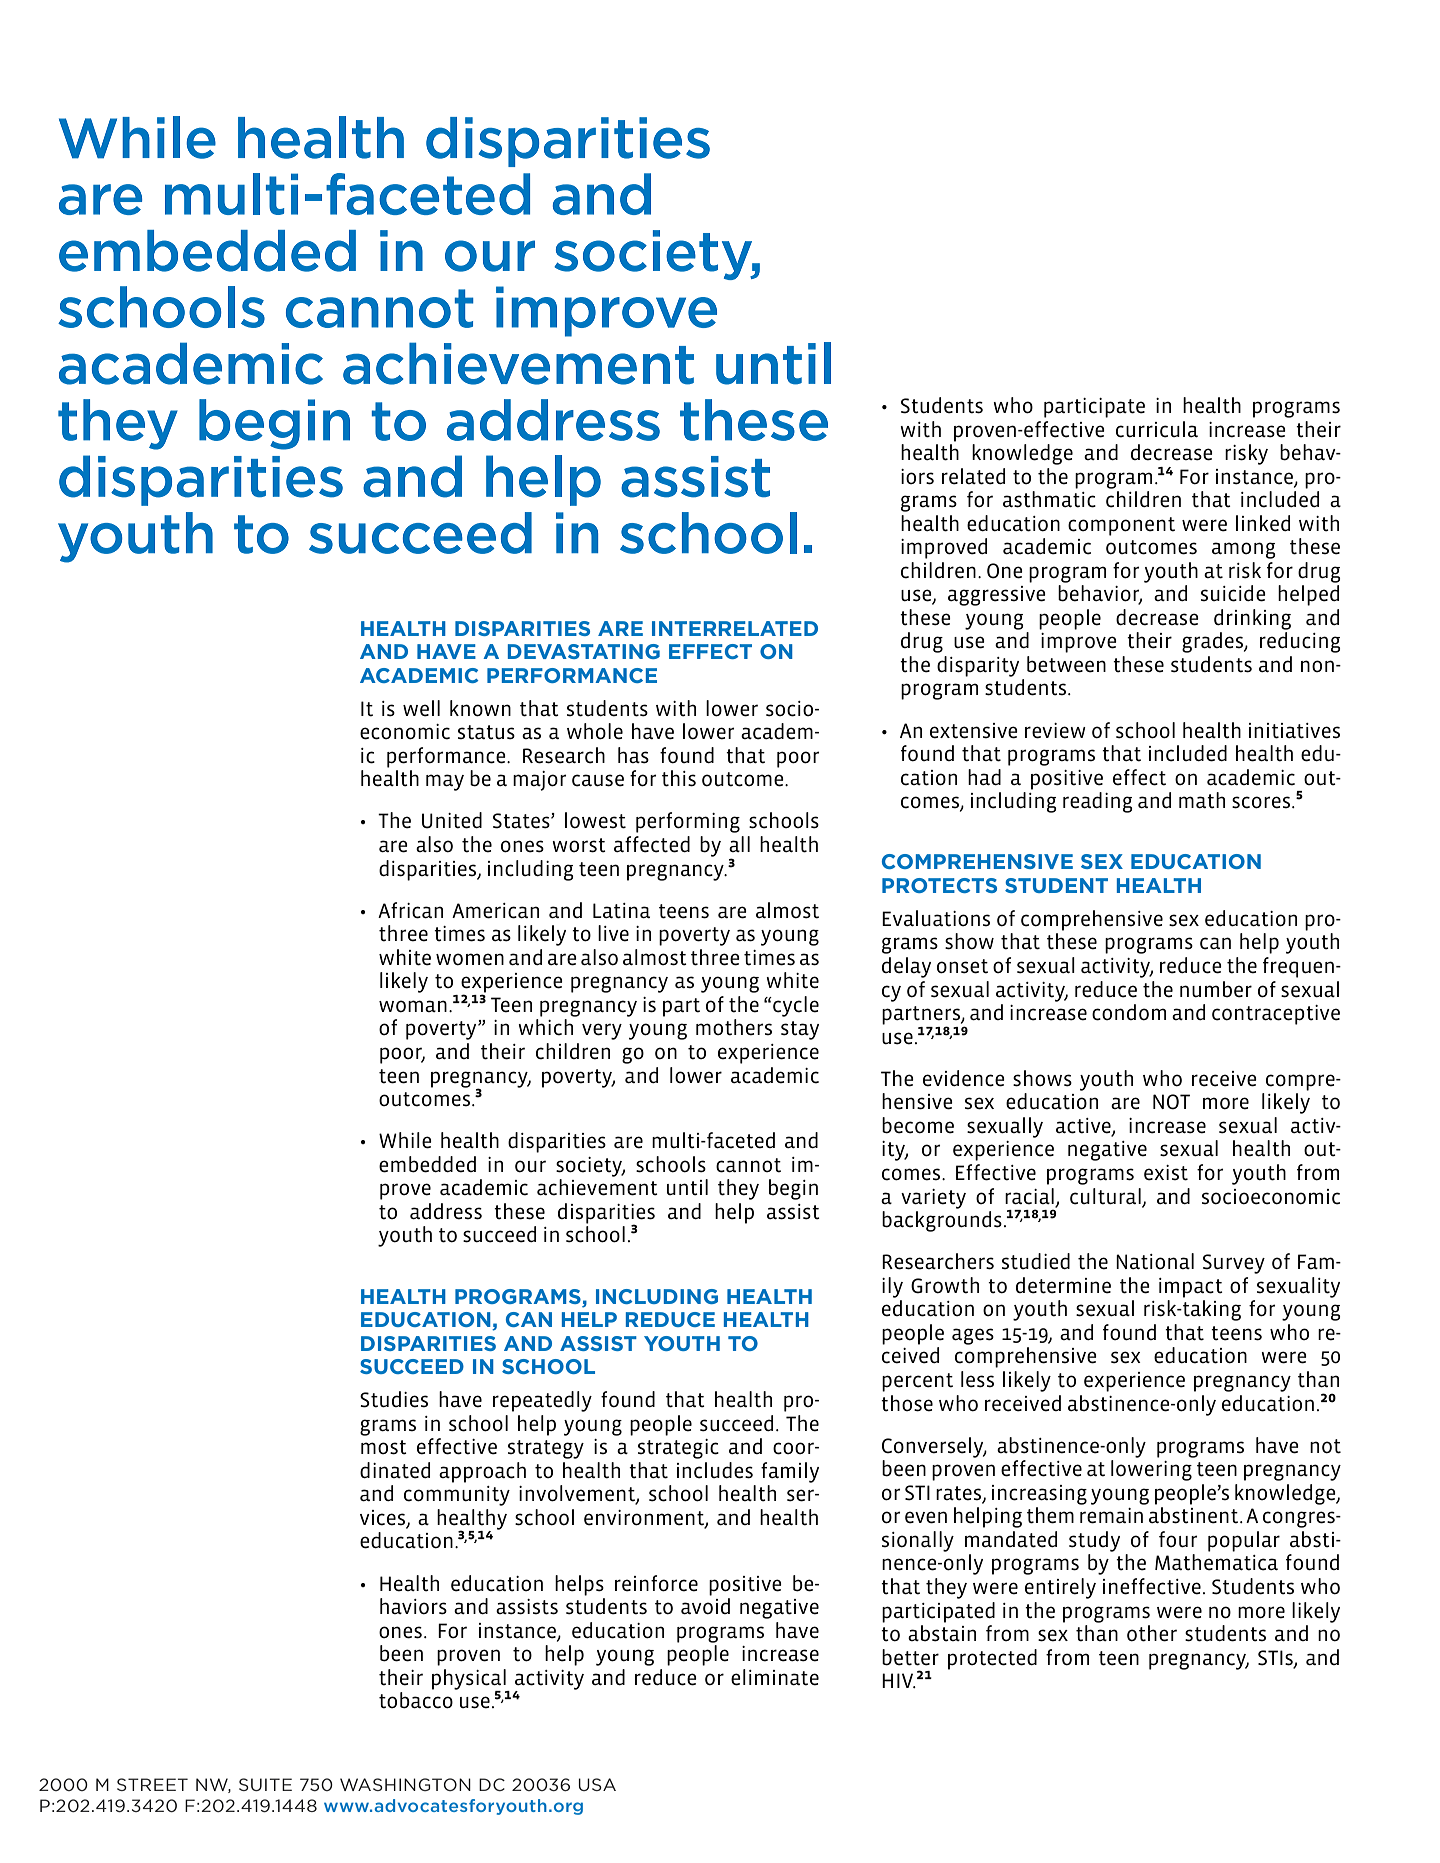 Image resolution: width=1440 pixels, height=1863 pixels. I want to click on this, so click(679, 778).
